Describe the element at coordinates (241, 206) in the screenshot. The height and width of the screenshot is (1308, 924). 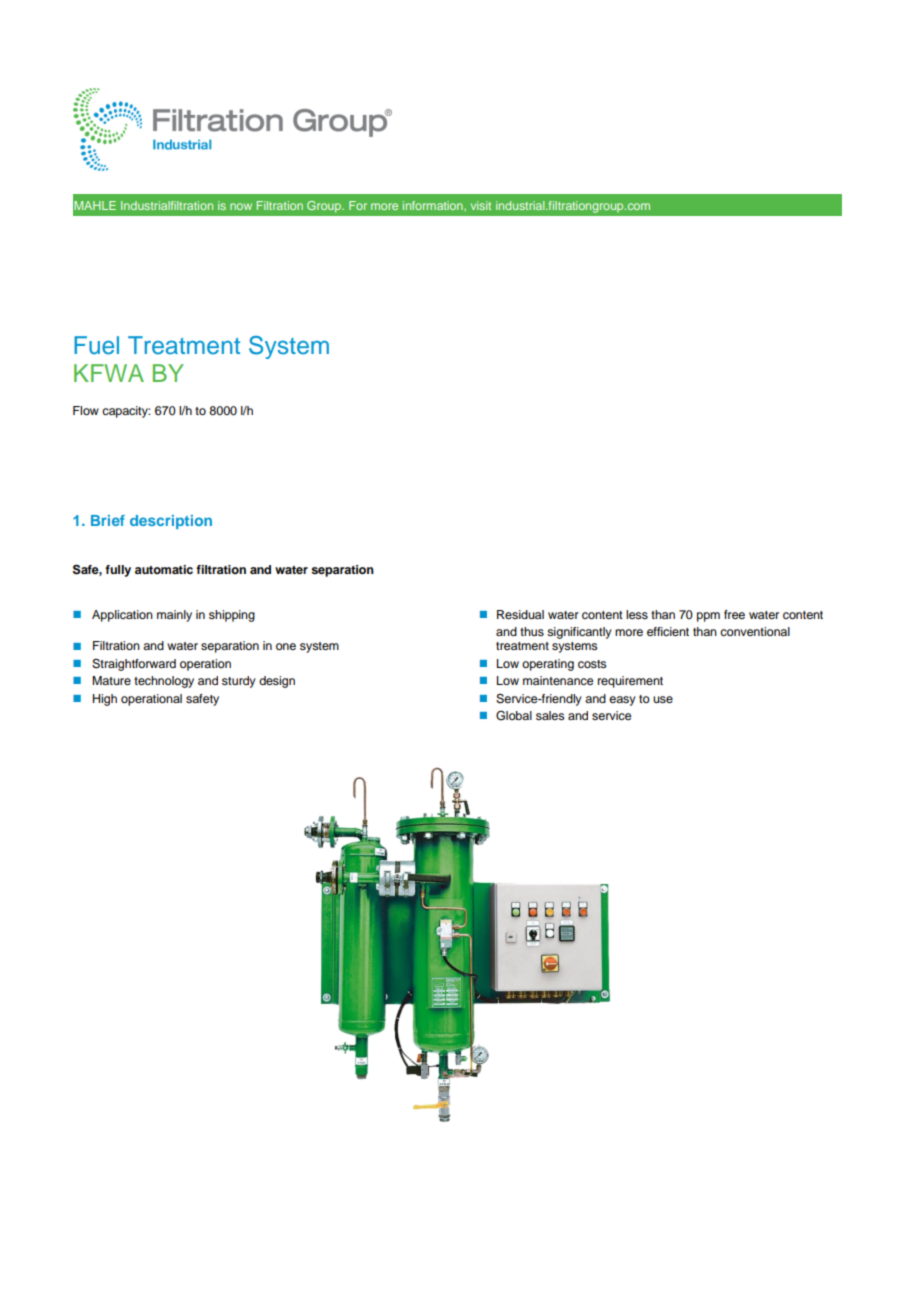
I see `now` at that location.
